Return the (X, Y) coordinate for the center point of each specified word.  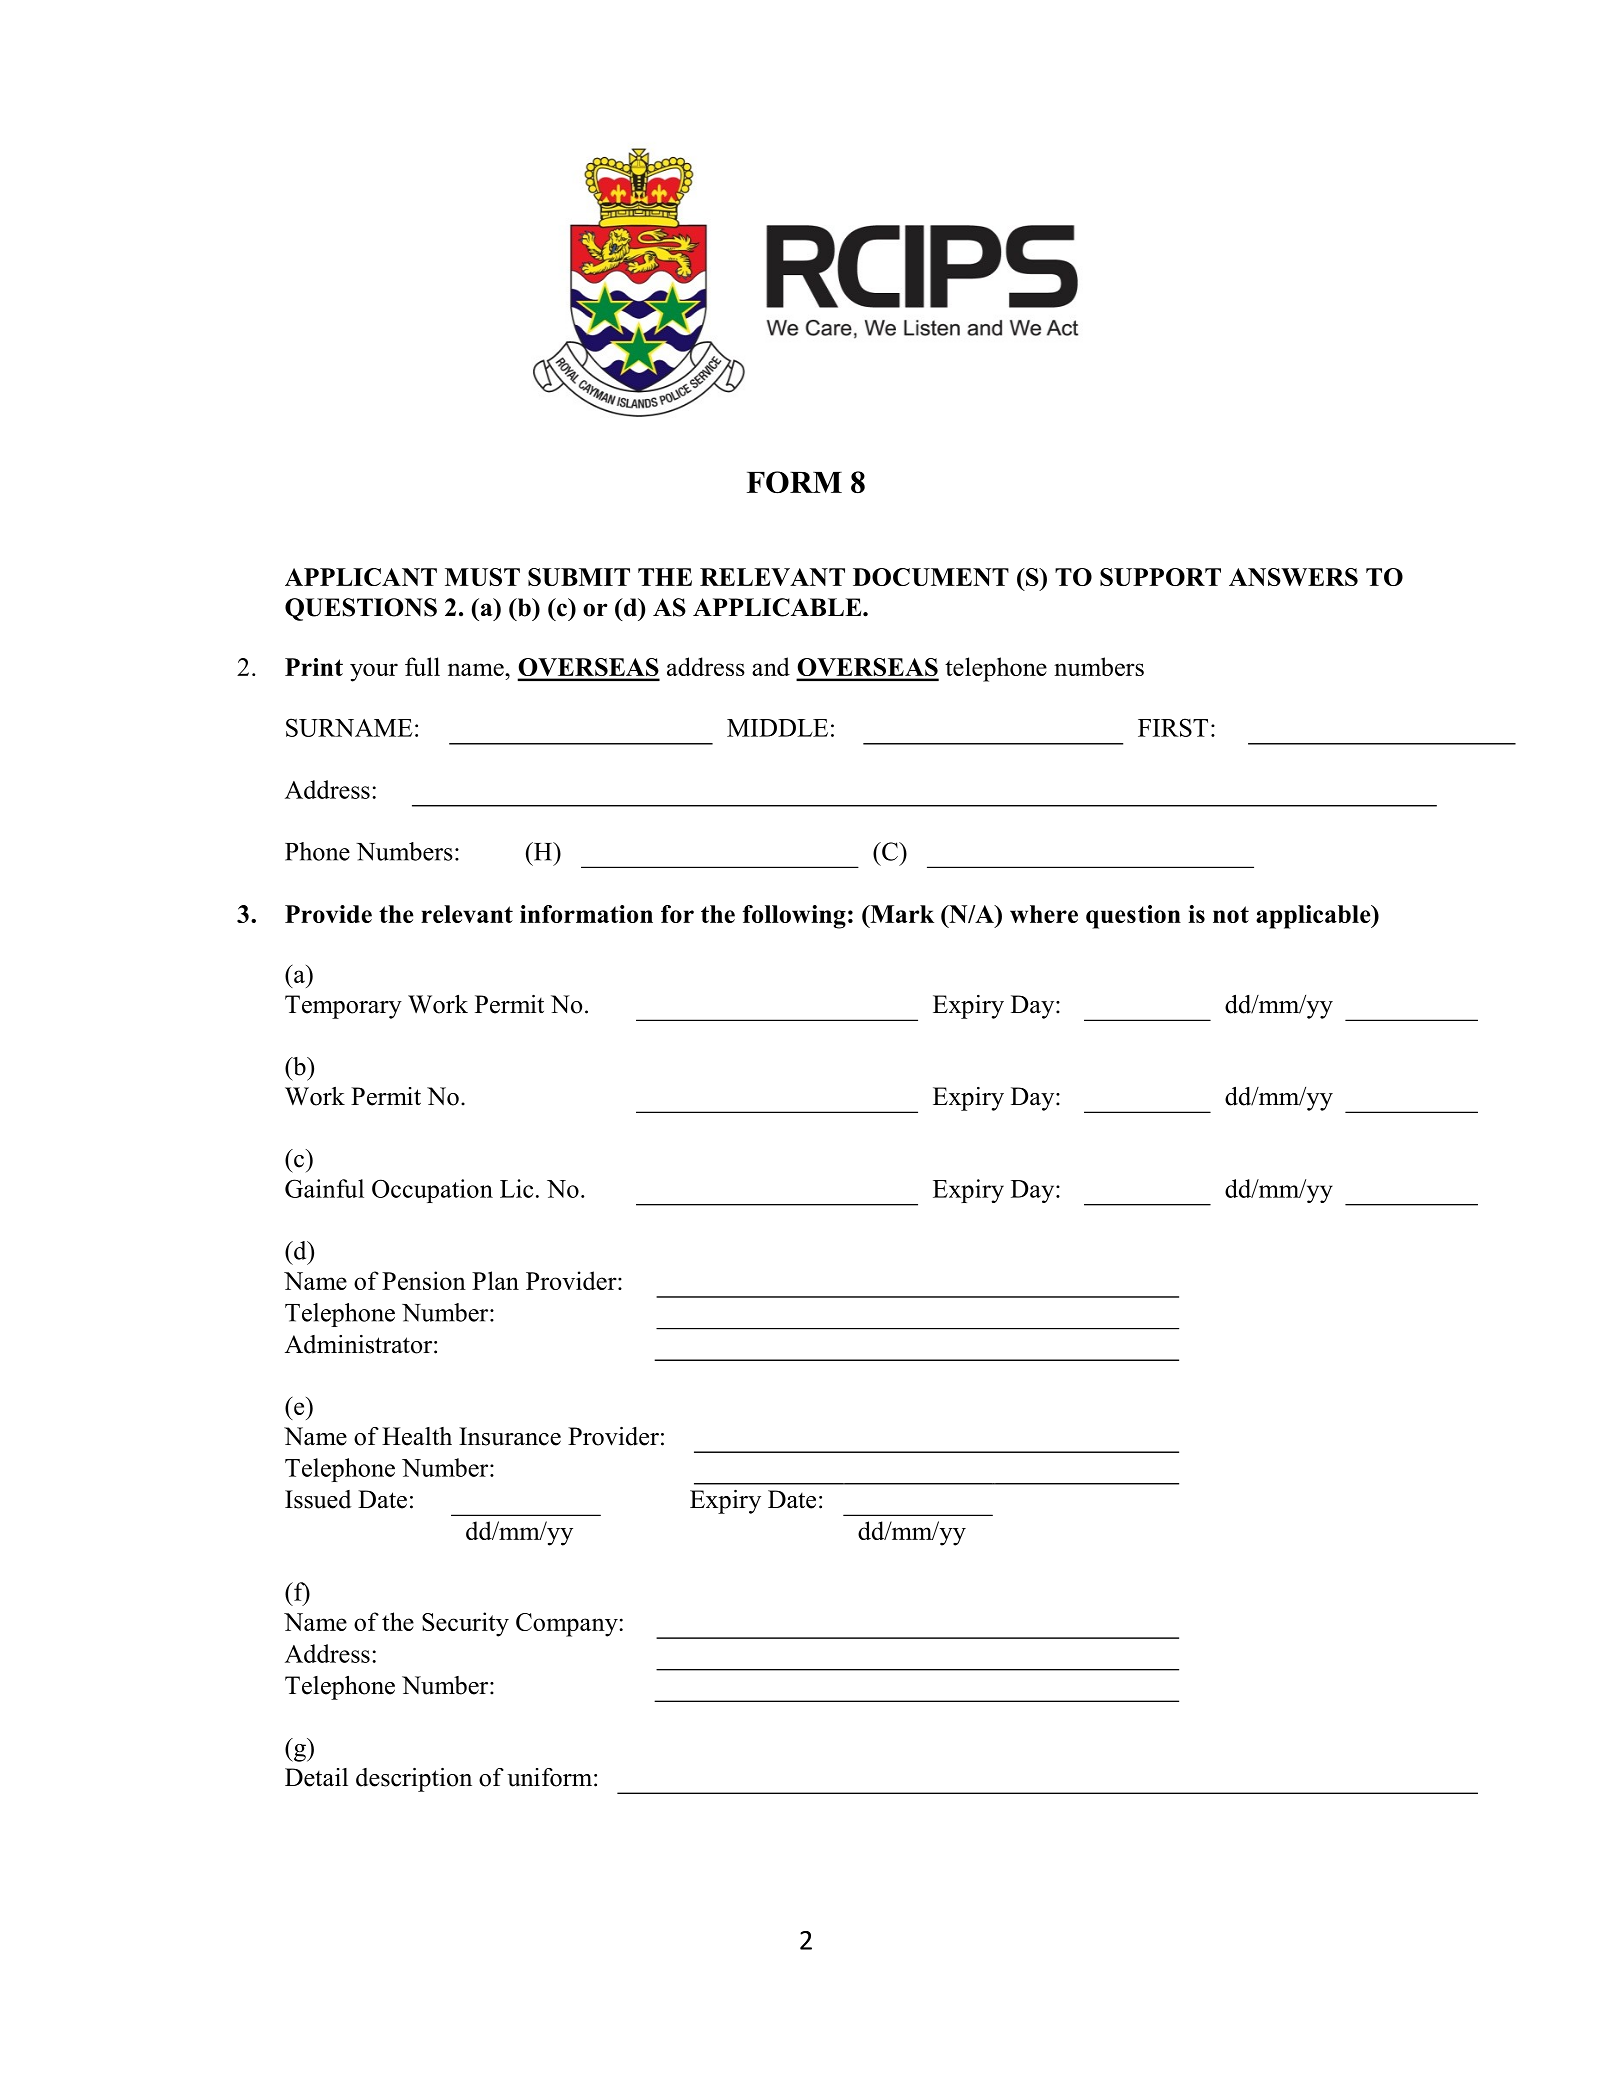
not (1231, 914)
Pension (424, 1280)
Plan (495, 1280)
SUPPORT (1160, 577)
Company (567, 1625)
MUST (482, 577)
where (1044, 914)
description (414, 1780)
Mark (901, 914)
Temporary (343, 1007)
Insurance (510, 1436)
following (794, 917)
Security (465, 1624)
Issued (318, 1499)
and (771, 666)
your (374, 672)
